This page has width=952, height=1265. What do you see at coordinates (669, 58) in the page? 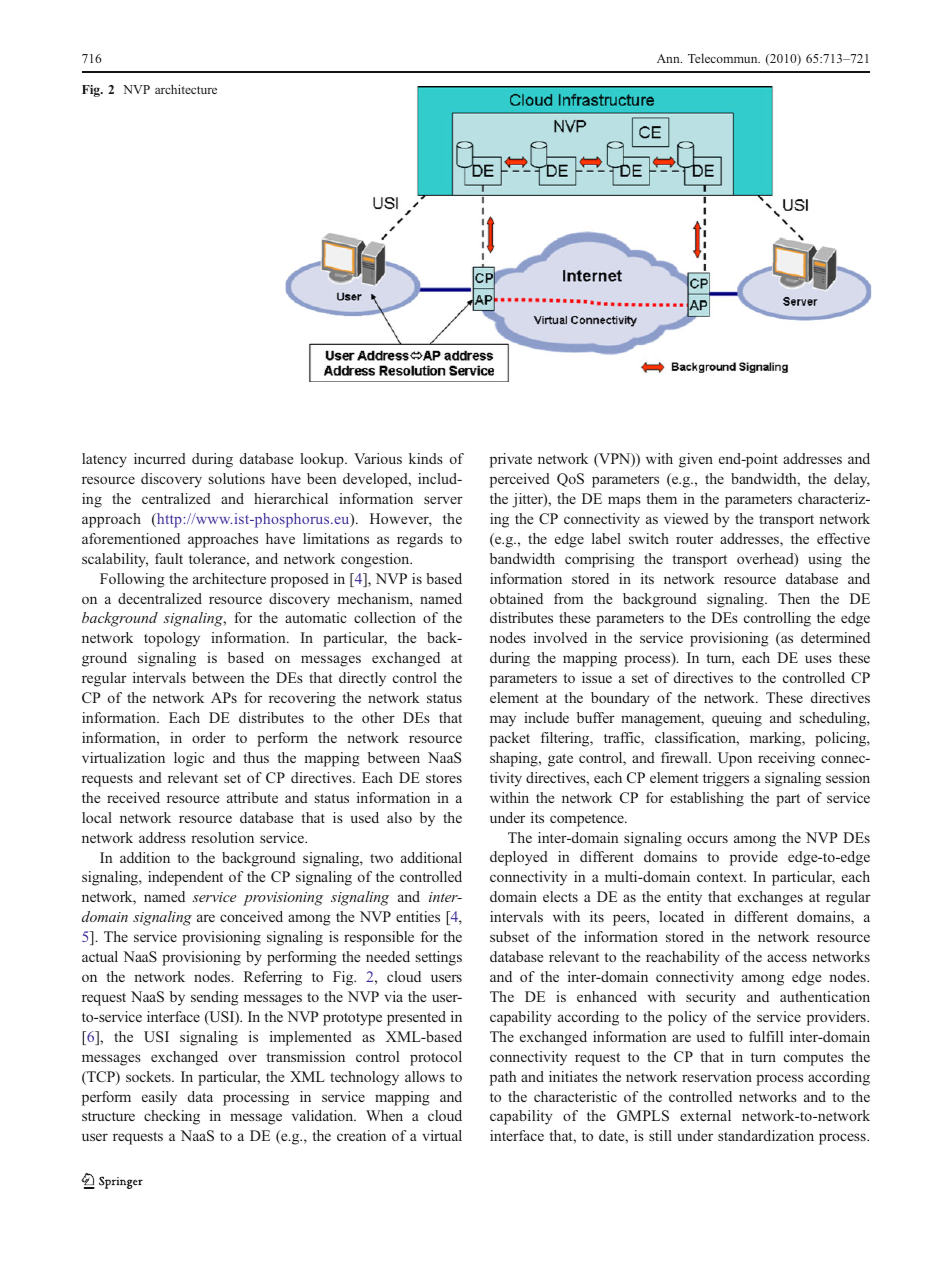
I see `Ann` at bounding box center [669, 58].
